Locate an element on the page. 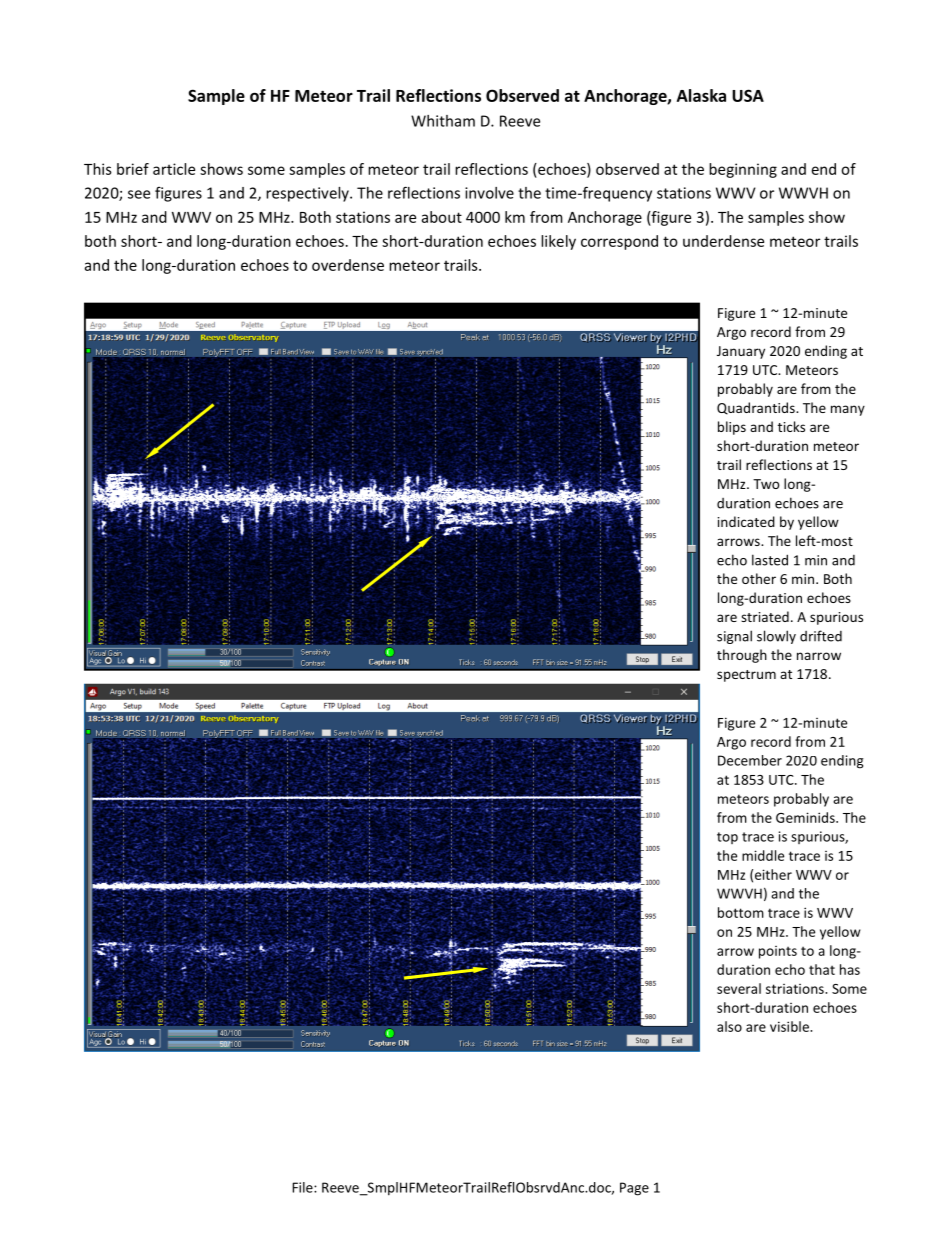  USA is located at coordinates (748, 95).
